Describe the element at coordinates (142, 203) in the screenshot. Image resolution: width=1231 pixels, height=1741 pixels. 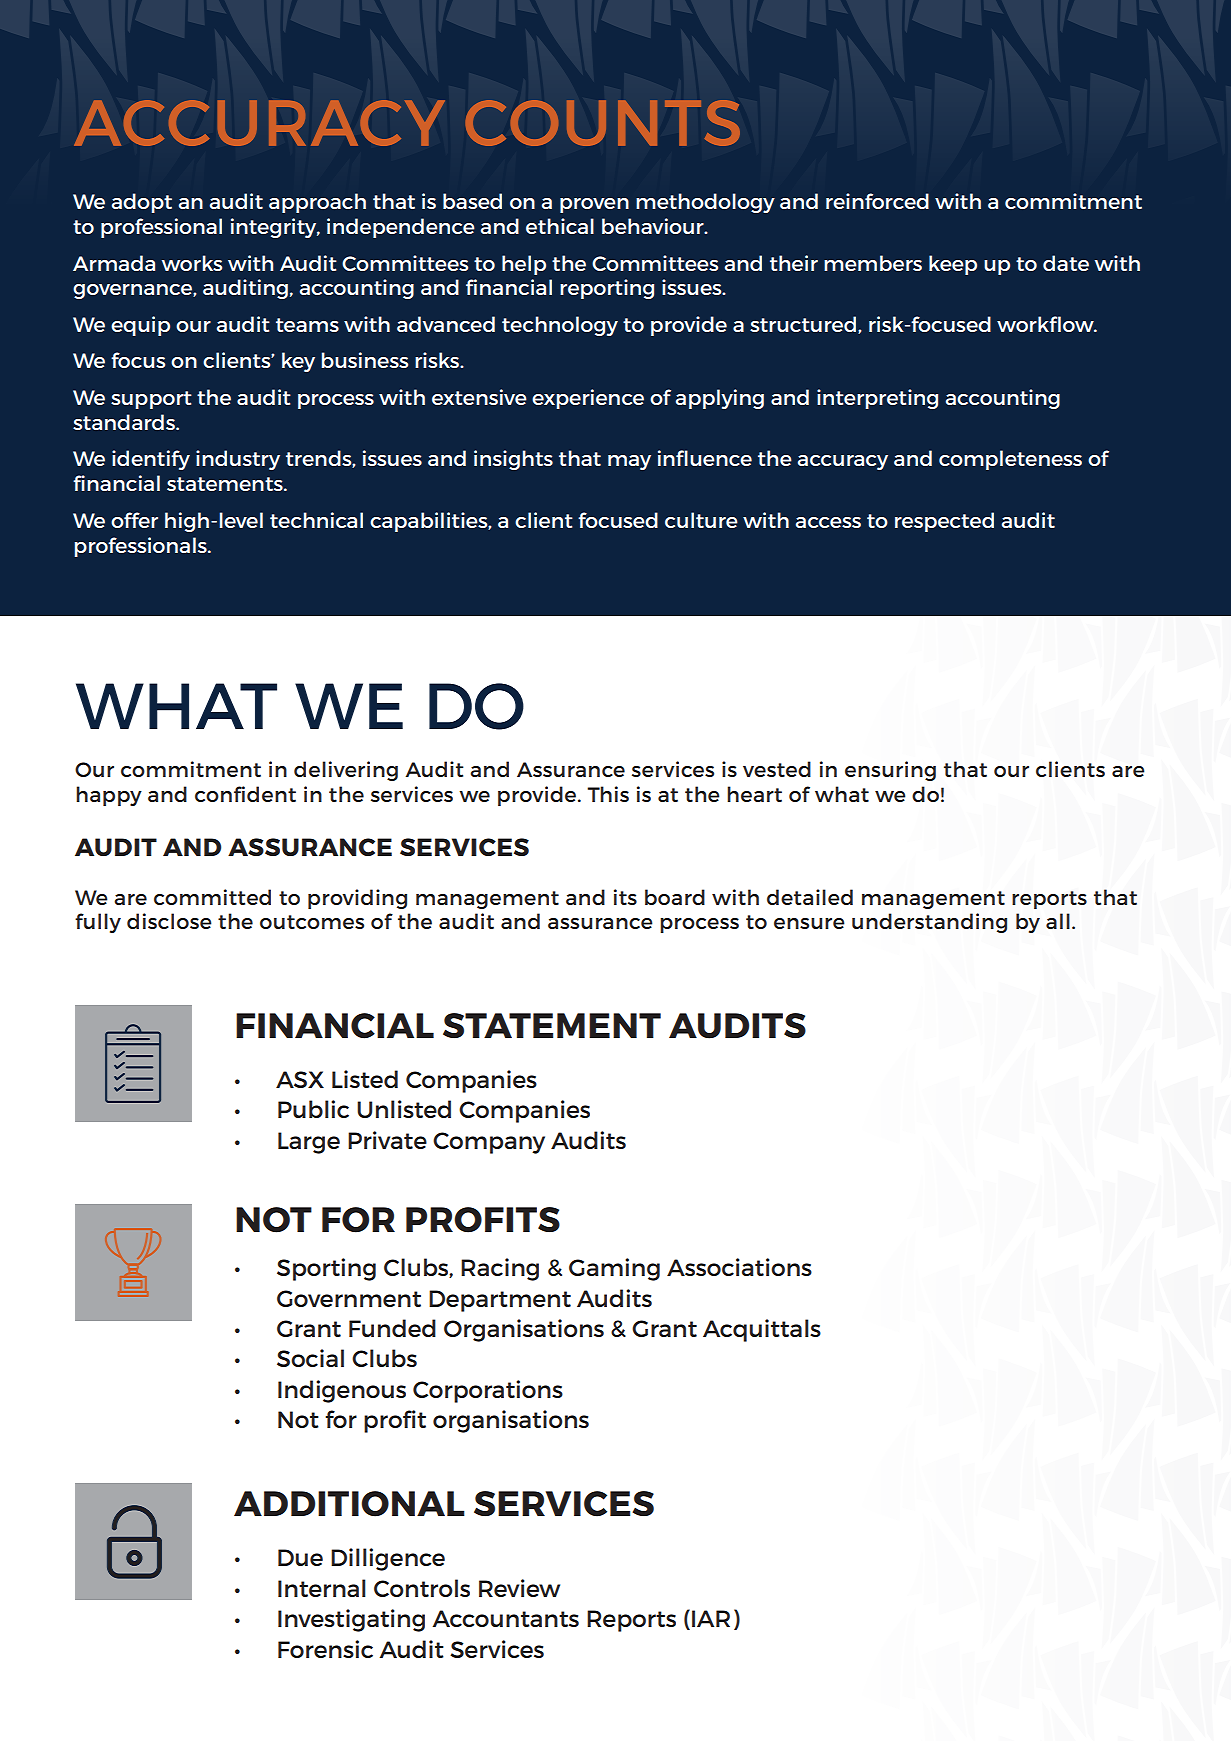
I see `adopt` at that location.
